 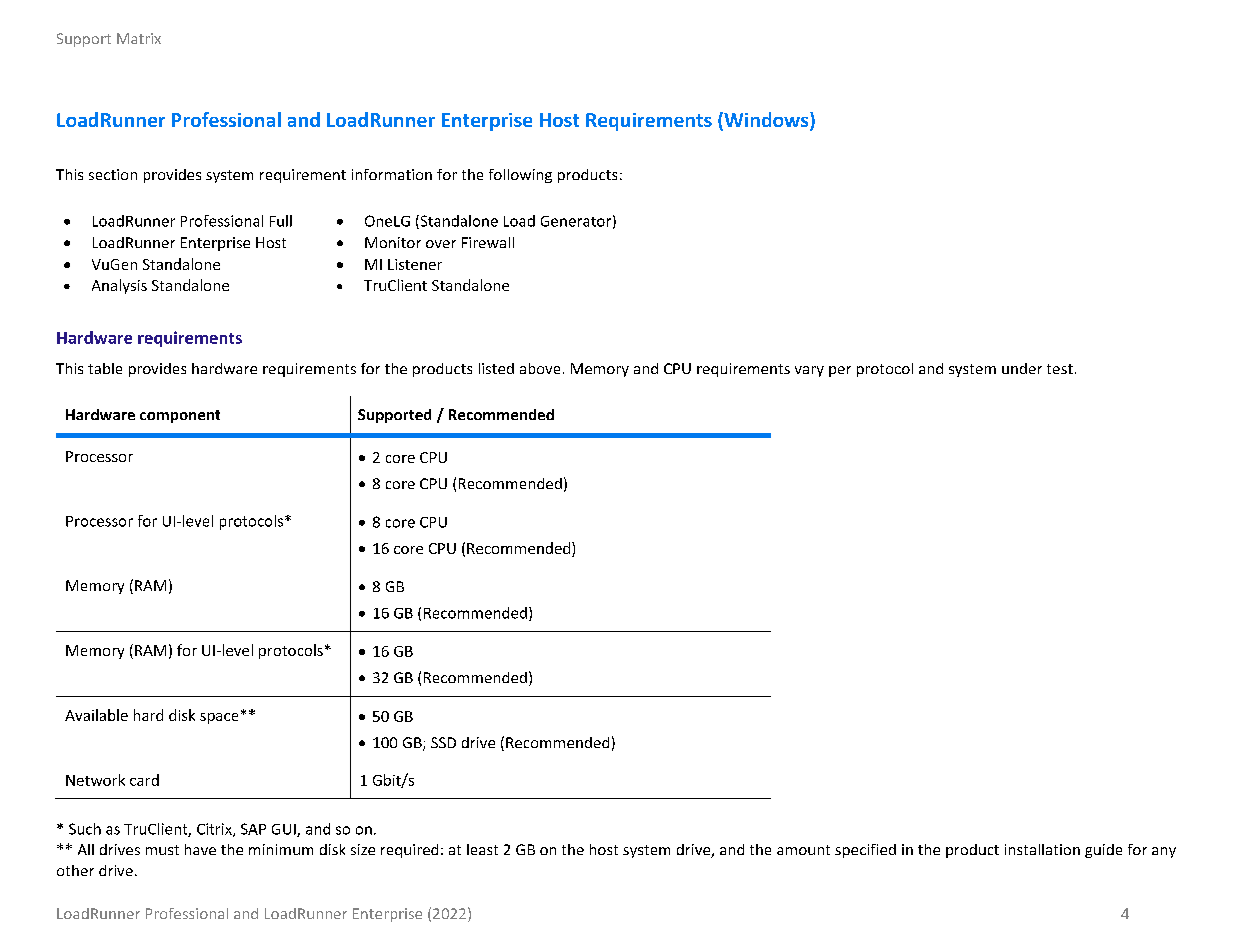 What do you see at coordinates (1060, 369) in the screenshot?
I see `test` at bounding box center [1060, 369].
